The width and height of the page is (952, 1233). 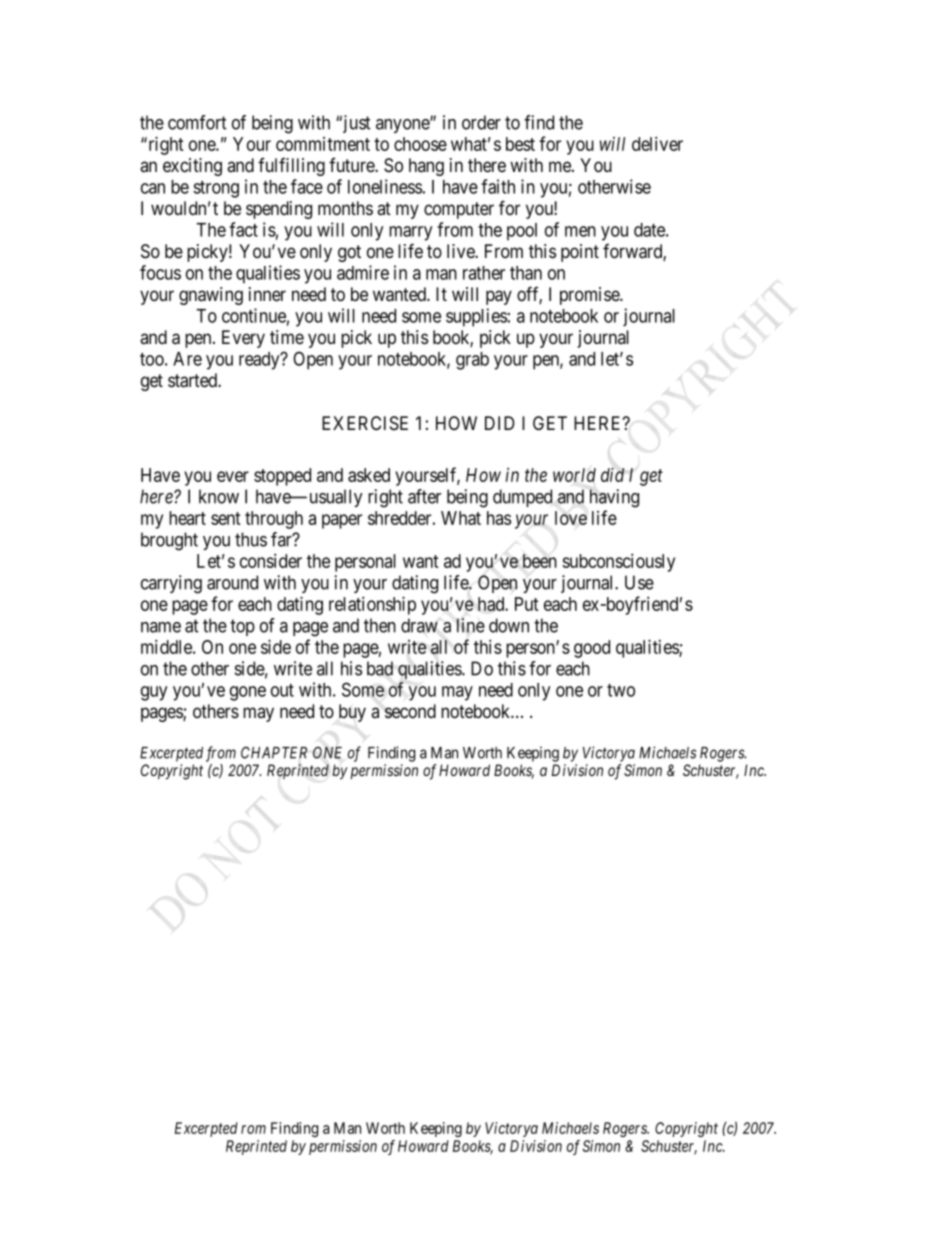 What do you see at coordinates (372, 605) in the page?
I see `relationship` at bounding box center [372, 605].
